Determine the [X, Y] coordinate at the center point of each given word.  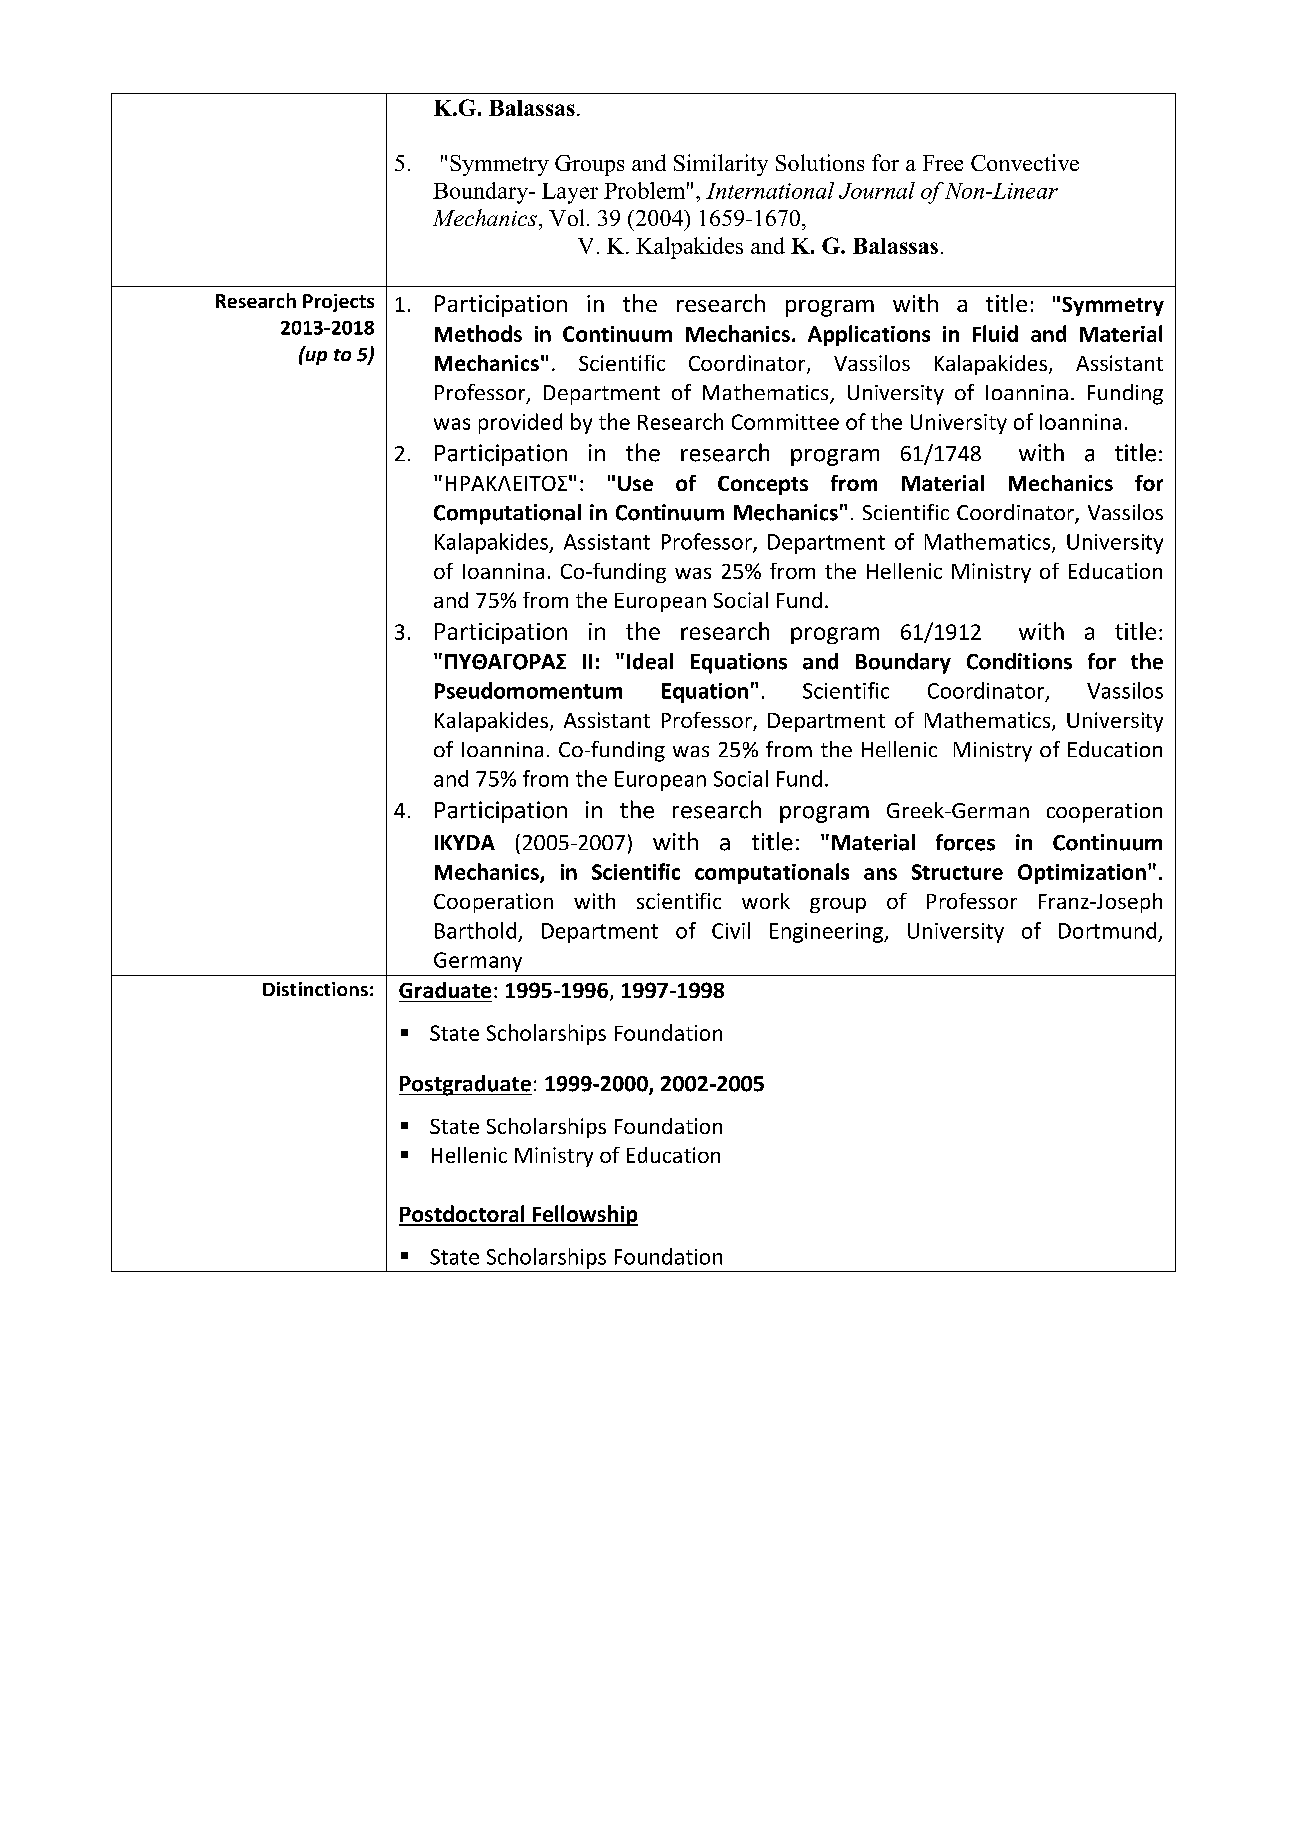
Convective [1025, 162]
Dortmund [1107, 930]
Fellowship [584, 1215]
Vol [566, 217]
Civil [731, 930]
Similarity [721, 165]
